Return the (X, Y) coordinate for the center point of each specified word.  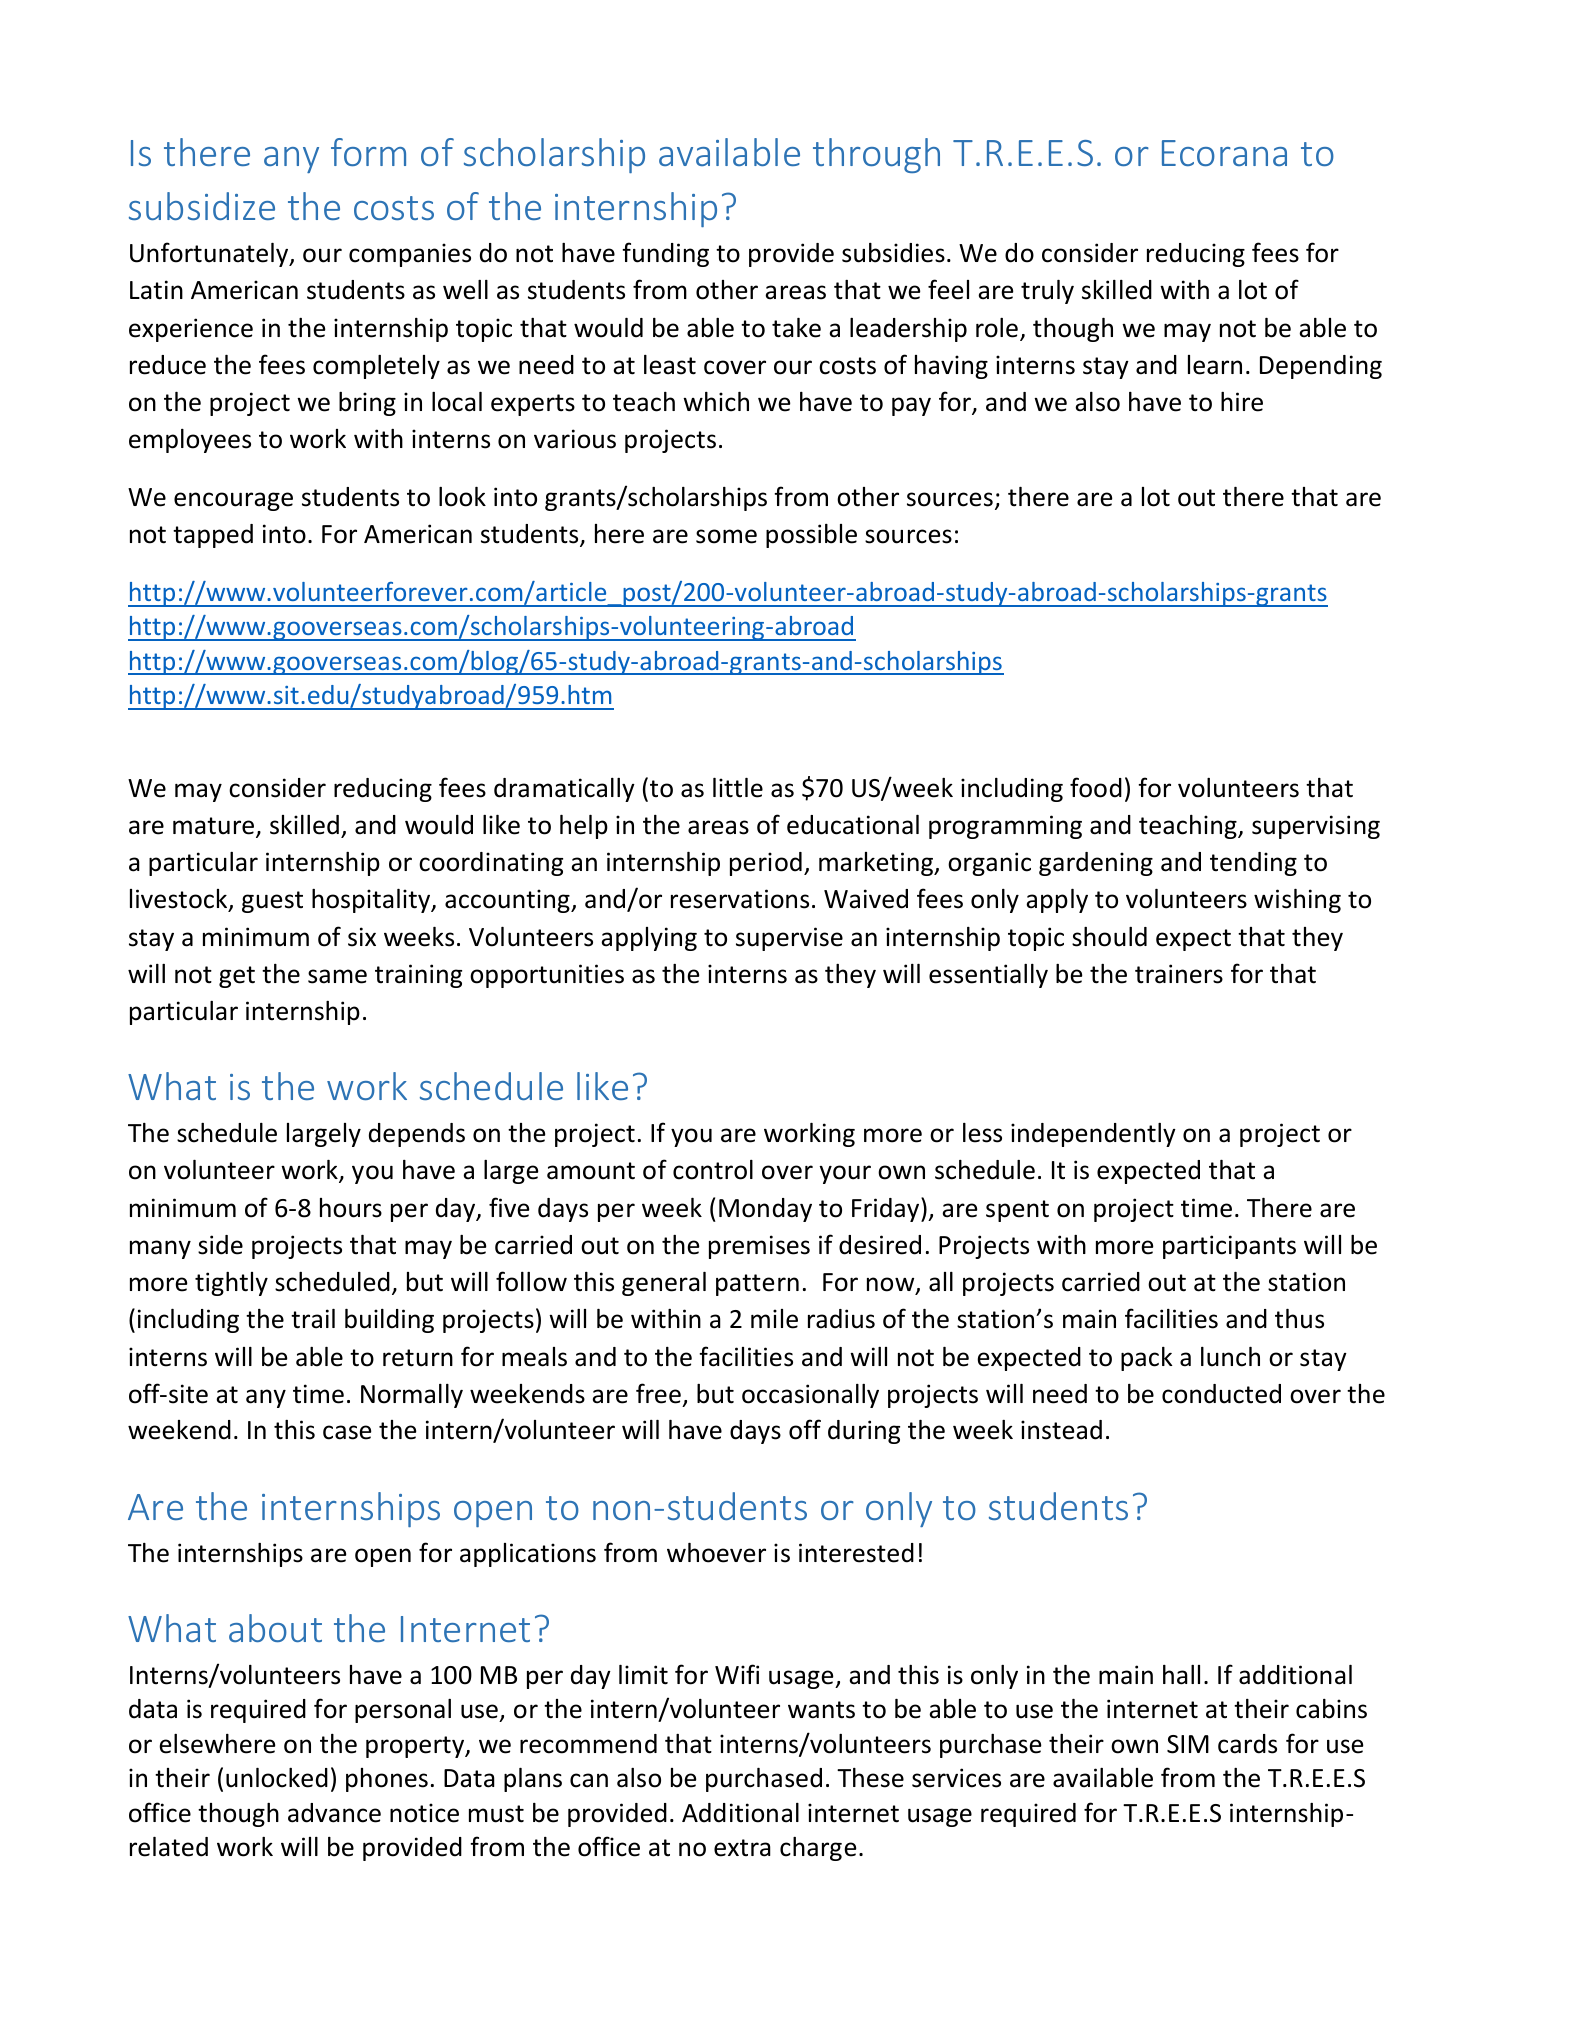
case (347, 1432)
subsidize (202, 206)
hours (351, 1208)
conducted (1221, 1394)
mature (215, 827)
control (713, 1170)
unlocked (277, 1778)
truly (1047, 292)
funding (665, 254)
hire (1242, 402)
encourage (233, 501)
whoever (716, 1553)
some (726, 536)
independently (1093, 1135)
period (766, 864)
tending (1253, 864)
